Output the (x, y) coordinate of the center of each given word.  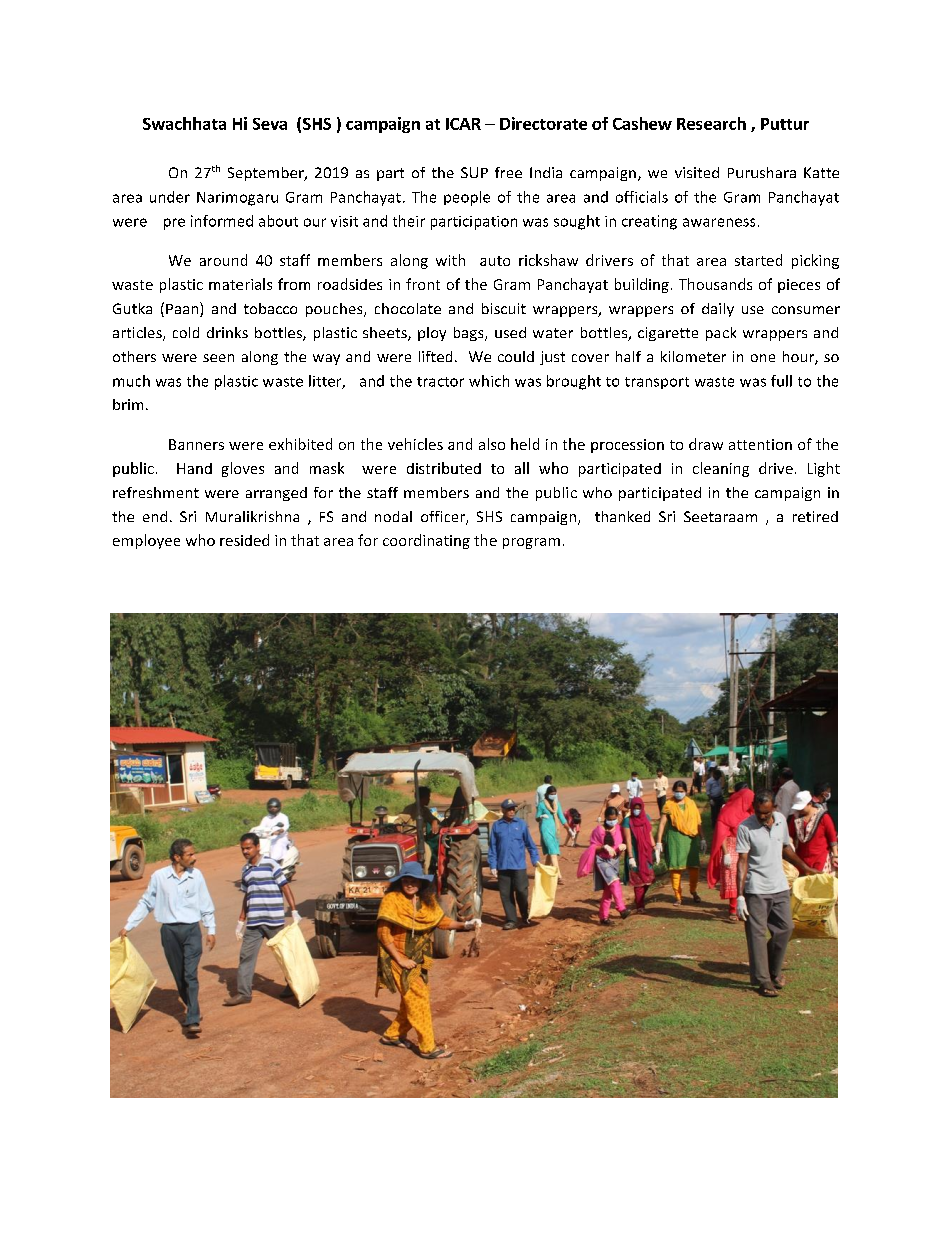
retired (815, 516)
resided (244, 540)
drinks (227, 332)
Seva (270, 124)
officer (444, 518)
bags (470, 334)
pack (721, 334)
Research (711, 123)
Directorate (543, 123)
